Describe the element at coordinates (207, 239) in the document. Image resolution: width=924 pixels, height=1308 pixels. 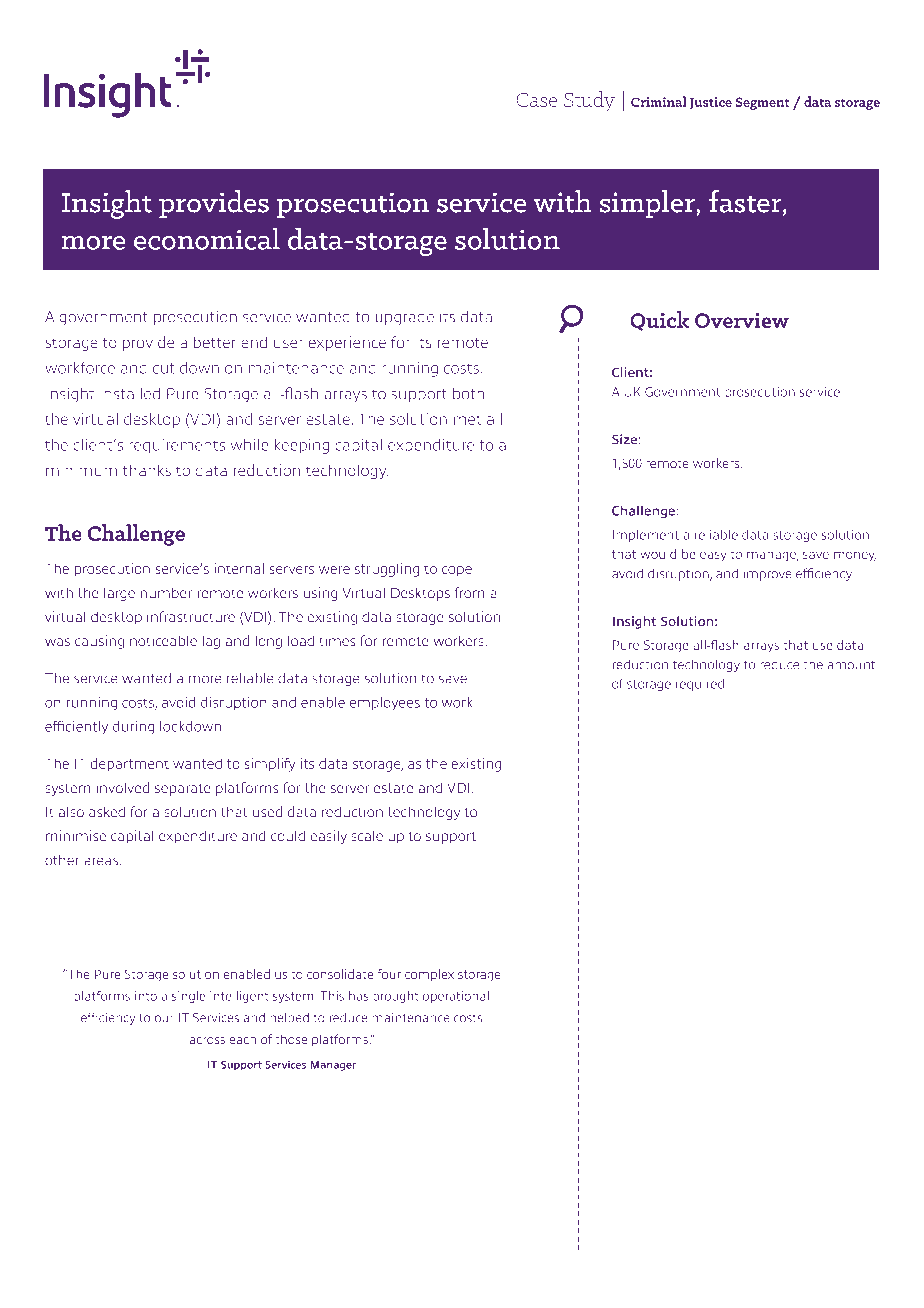
I see `economical` at that location.
